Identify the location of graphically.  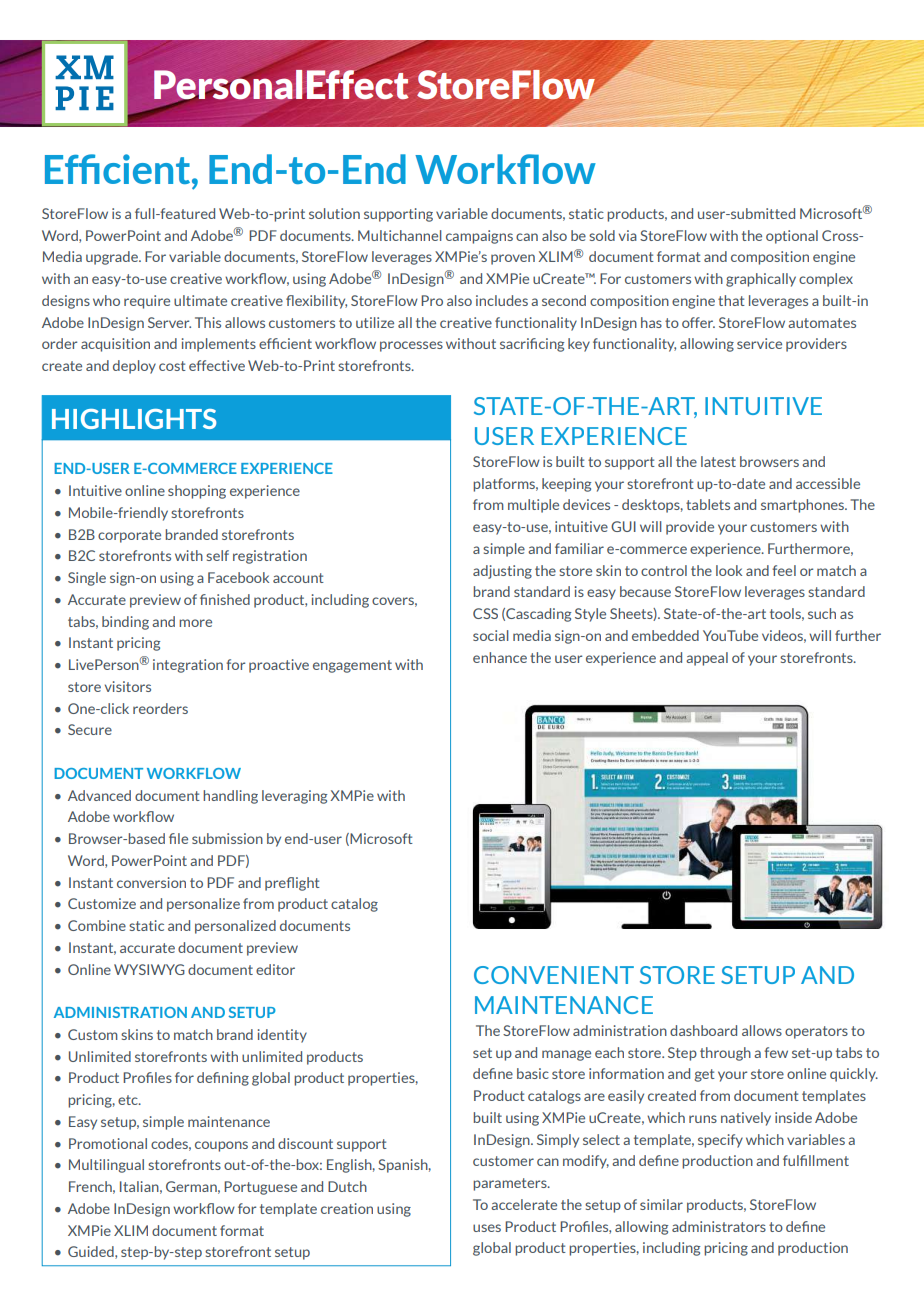
(761, 280).
